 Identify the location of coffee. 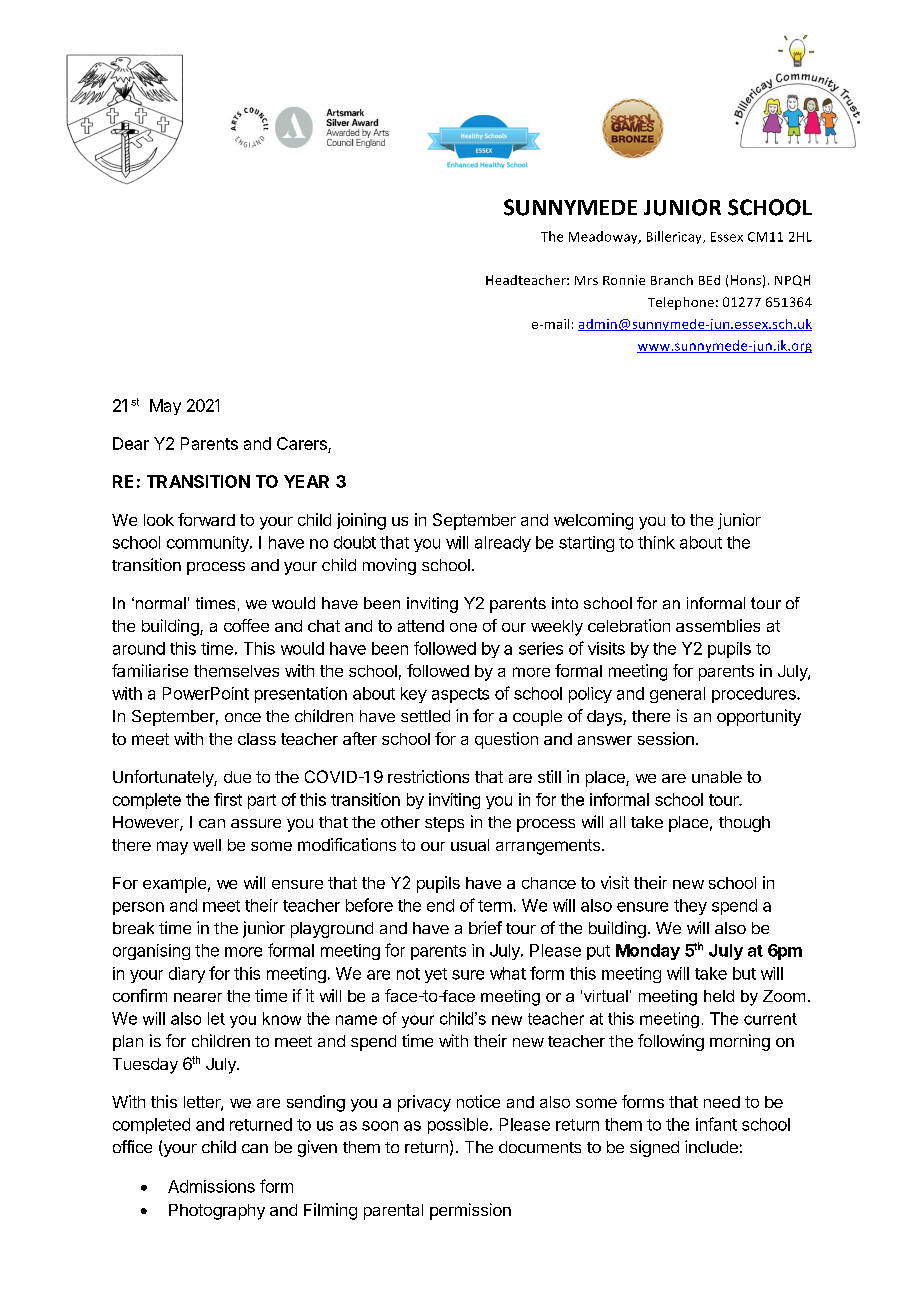
(246, 625).
